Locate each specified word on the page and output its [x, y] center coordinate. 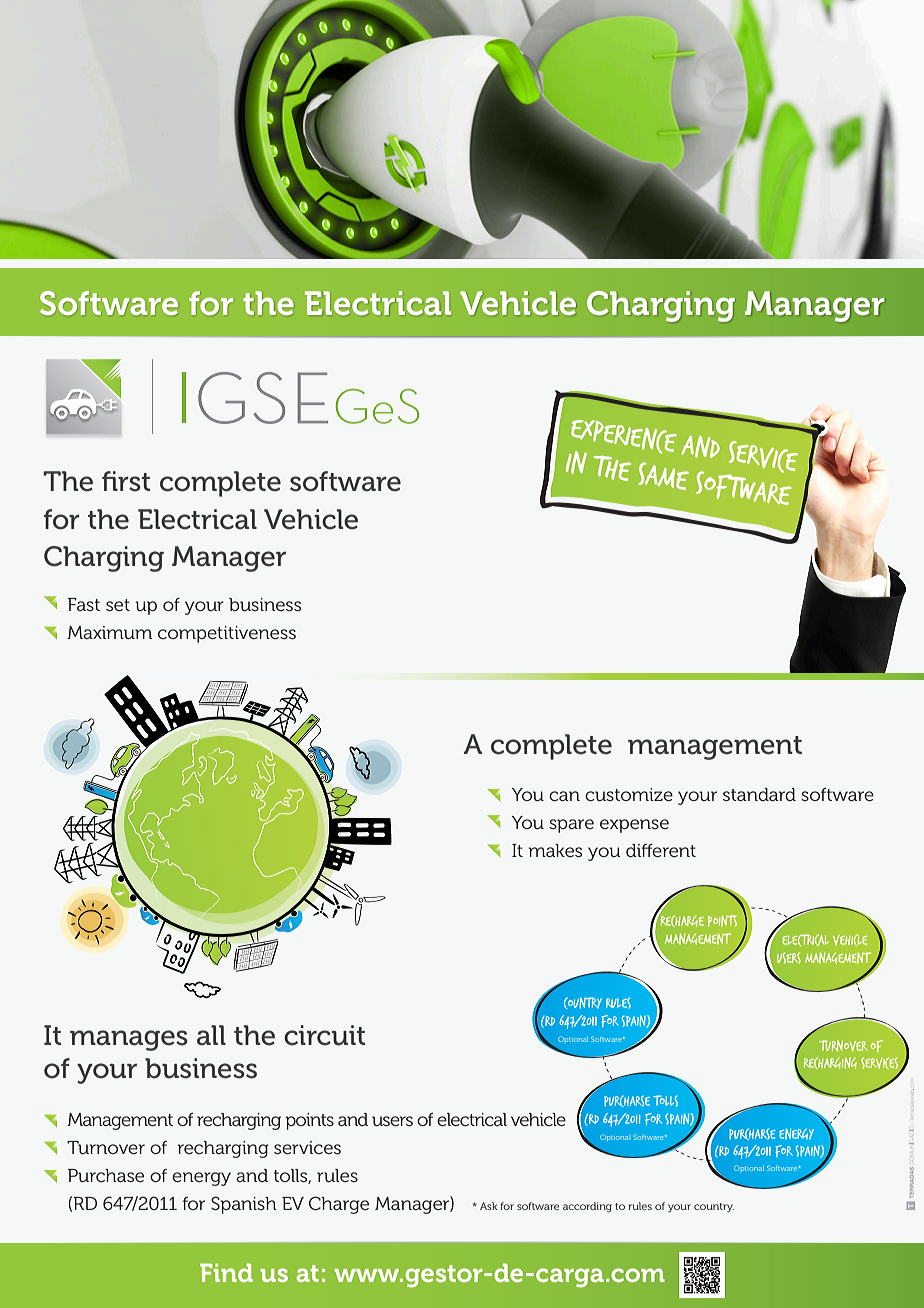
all [211, 1035]
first [126, 481]
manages [129, 1040]
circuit [324, 1035]
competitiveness [227, 634]
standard [759, 794]
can [564, 796]
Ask [489, 1206]
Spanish [244, 1205]
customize [629, 794]
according [587, 1207]
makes [555, 850]
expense [634, 826]
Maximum [109, 632]
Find [226, 1273]
